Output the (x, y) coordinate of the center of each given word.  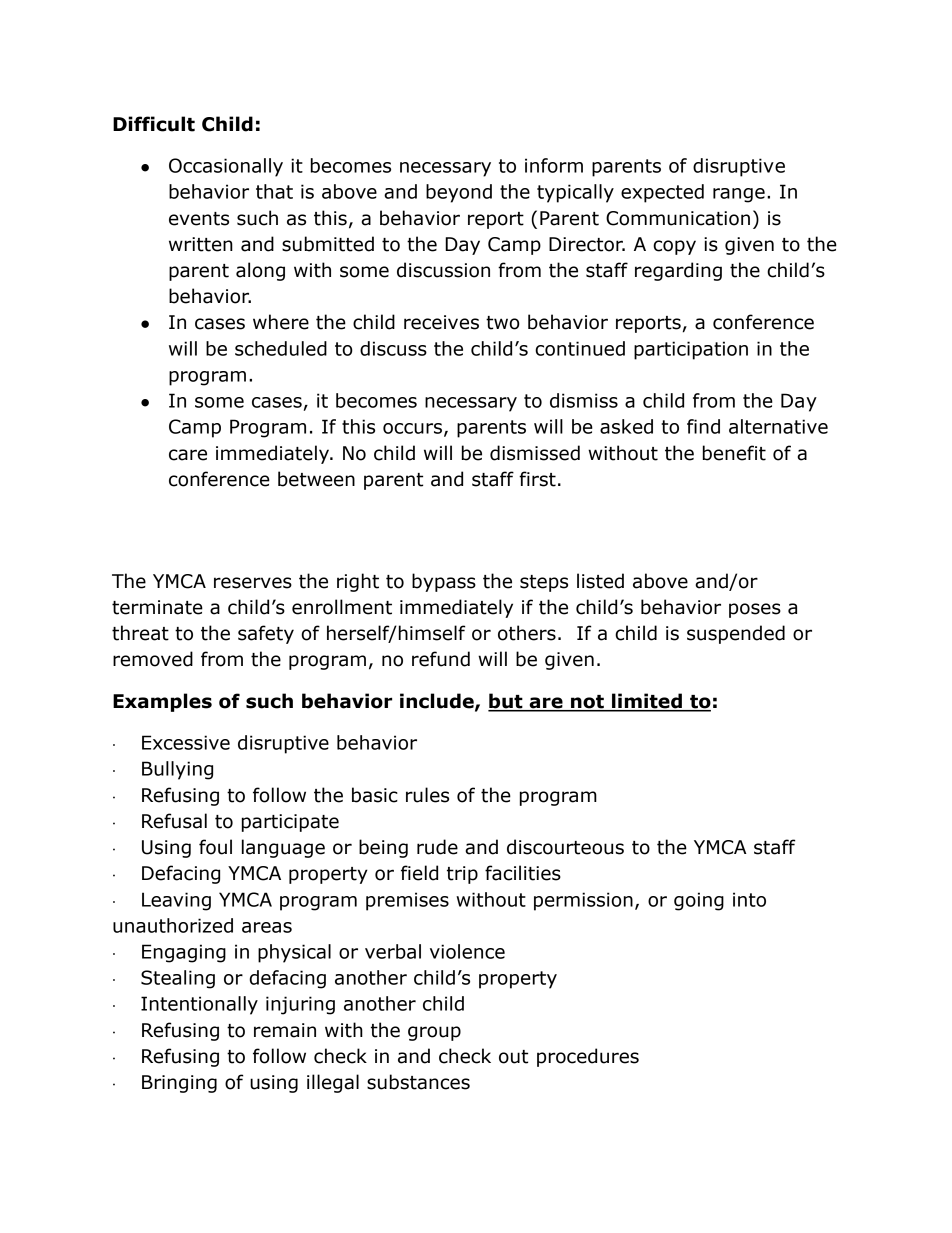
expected (662, 193)
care (188, 455)
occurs (412, 428)
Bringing (179, 1084)
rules (427, 795)
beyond (459, 193)
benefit (734, 453)
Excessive (186, 742)
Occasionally (226, 167)
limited (647, 702)
